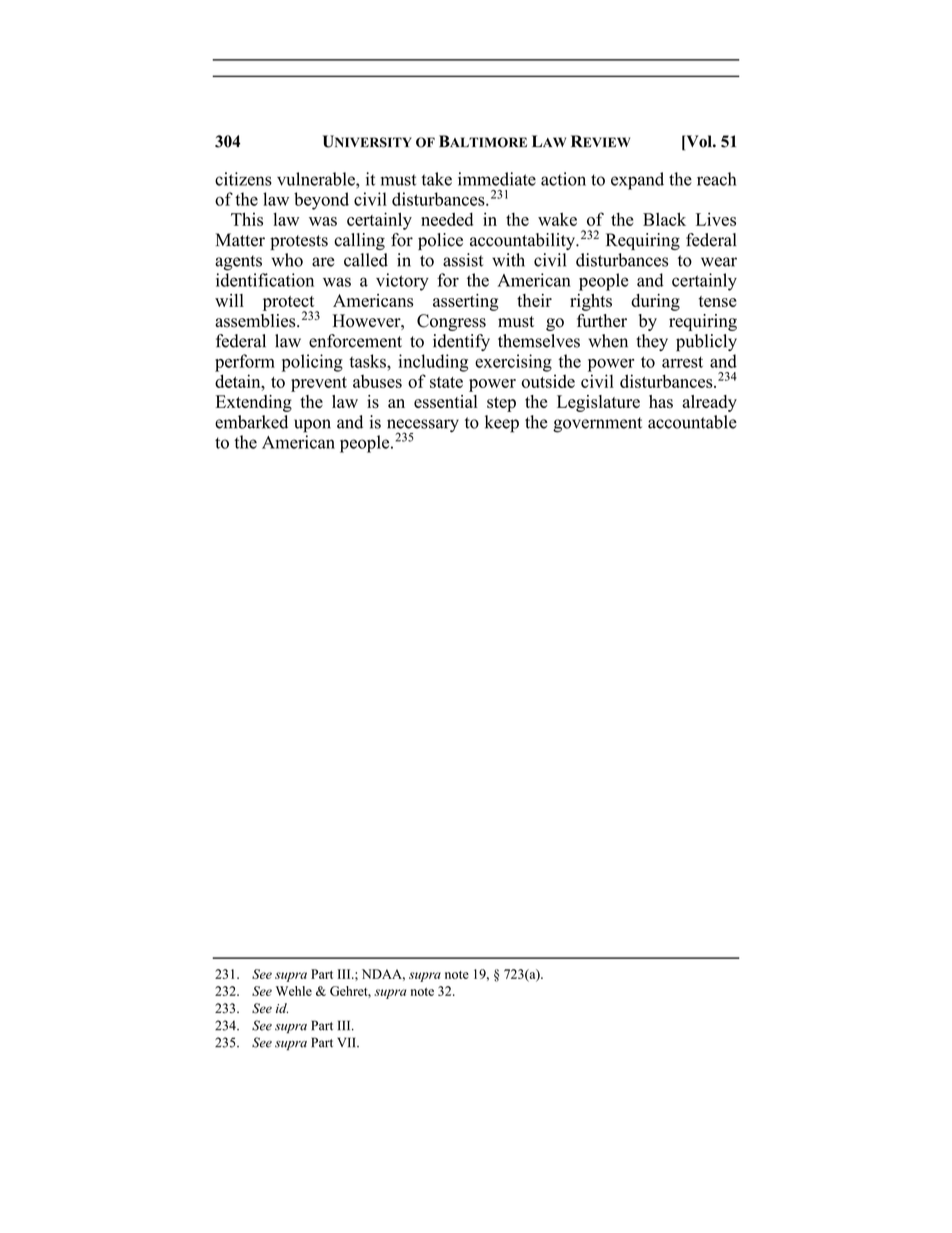 This page has width=952, height=1233. Describe the element at coordinates (501, 404) in the page. I see `step` at that location.
